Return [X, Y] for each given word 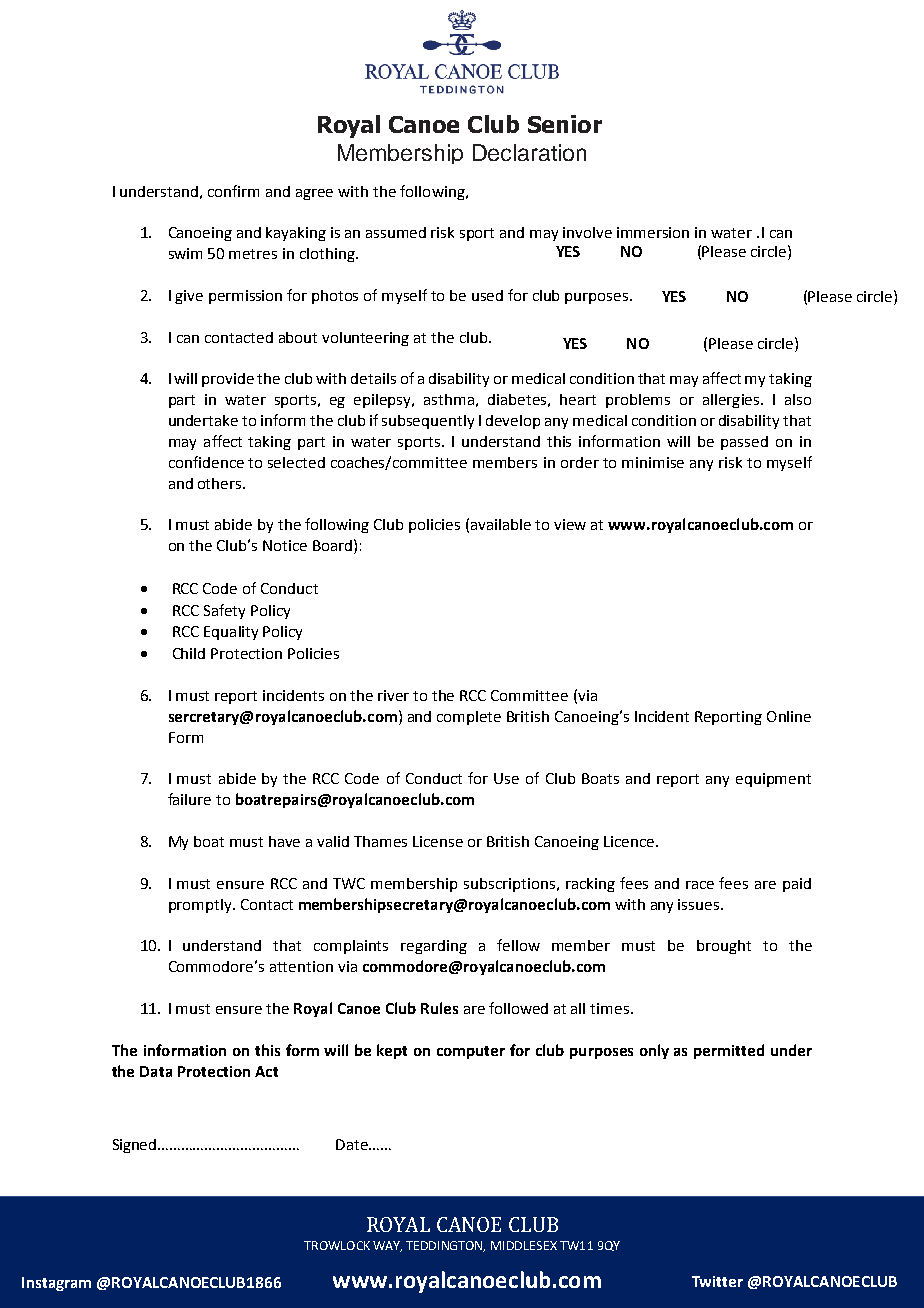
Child [189, 653]
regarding [434, 947]
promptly [201, 906]
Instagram [56, 1284]
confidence [206, 462]
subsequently [428, 422]
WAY [387, 1246]
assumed [396, 232]
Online [789, 716]
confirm [233, 191]
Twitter [717, 1281]
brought [724, 947]
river [393, 695]
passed [744, 443]
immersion [653, 232]
